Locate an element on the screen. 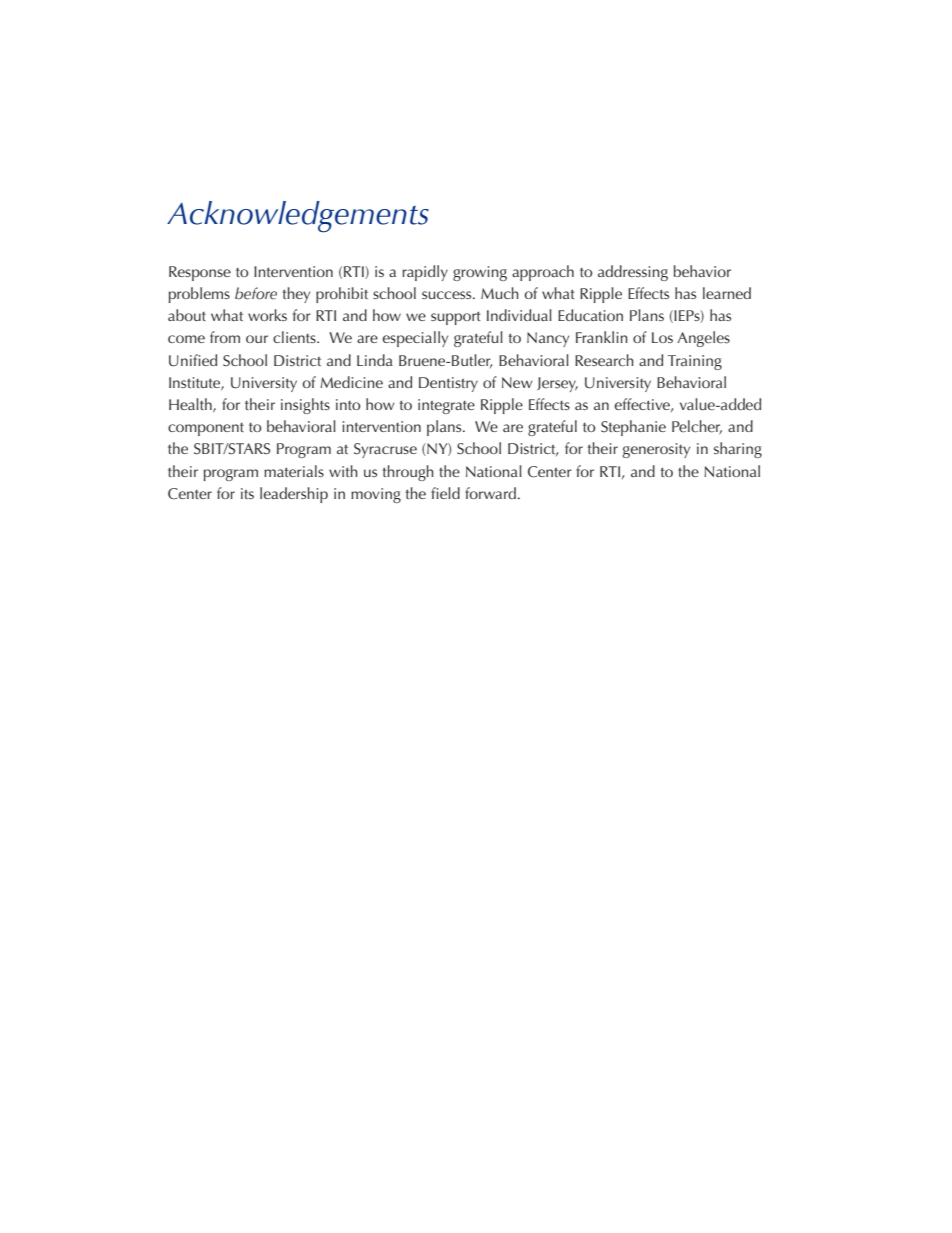 The image size is (952, 1233). especially is located at coordinates (415, 339).
